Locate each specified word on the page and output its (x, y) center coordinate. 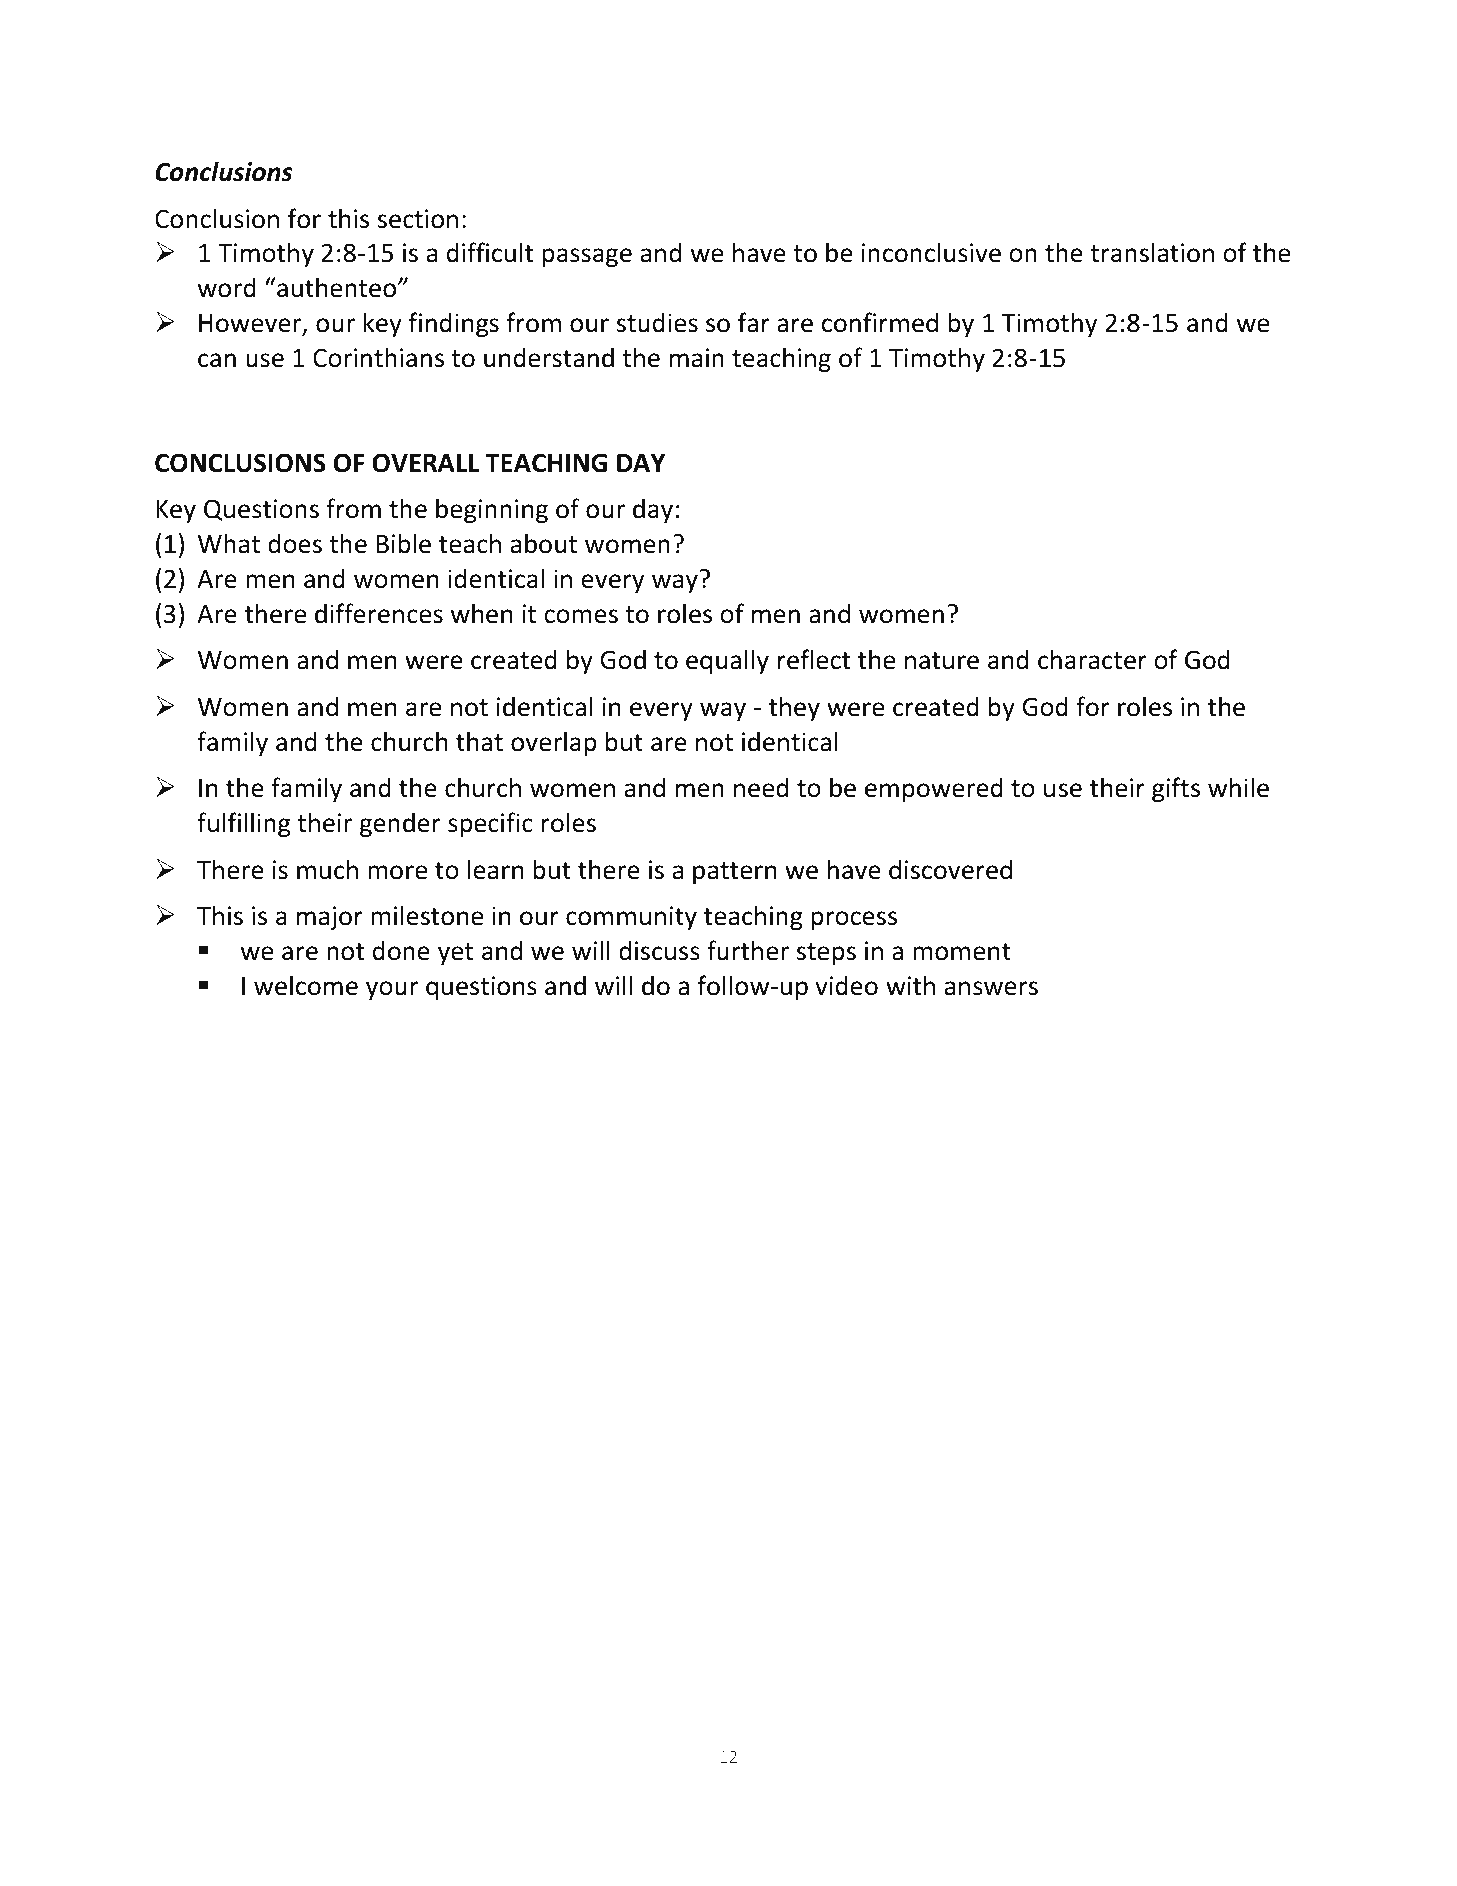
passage (587, 257)
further (748, 950)
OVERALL (425, 463)
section (418, 219)
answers (991, 988)
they (794, 708)
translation (1152, 252)
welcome (306, 985)
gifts (1176, 789)
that (479, 741)
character (1092, 659)
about (543, 543)
